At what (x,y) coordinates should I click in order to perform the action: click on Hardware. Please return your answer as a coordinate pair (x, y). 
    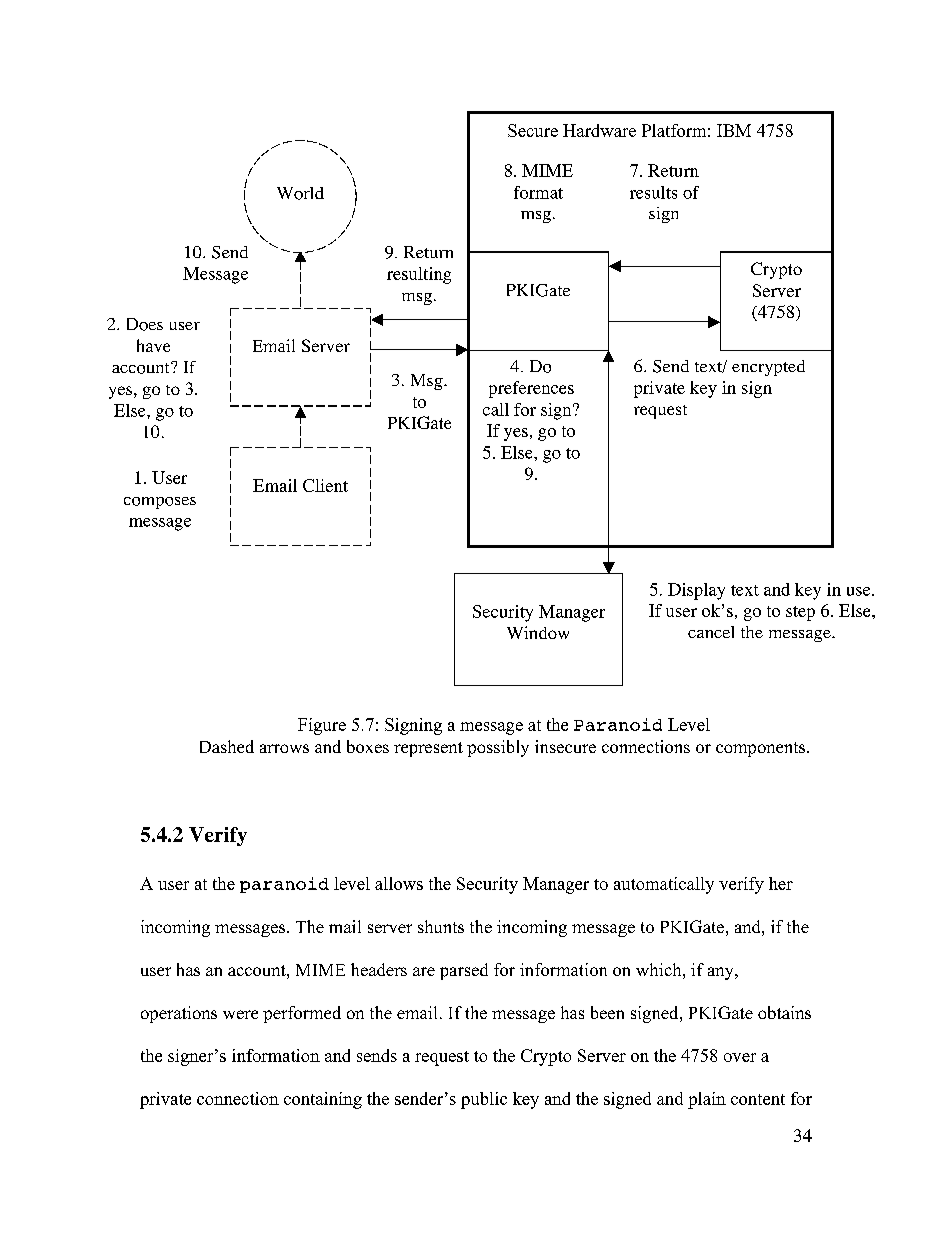
    Looking at the image, I should click on (599, 130).
